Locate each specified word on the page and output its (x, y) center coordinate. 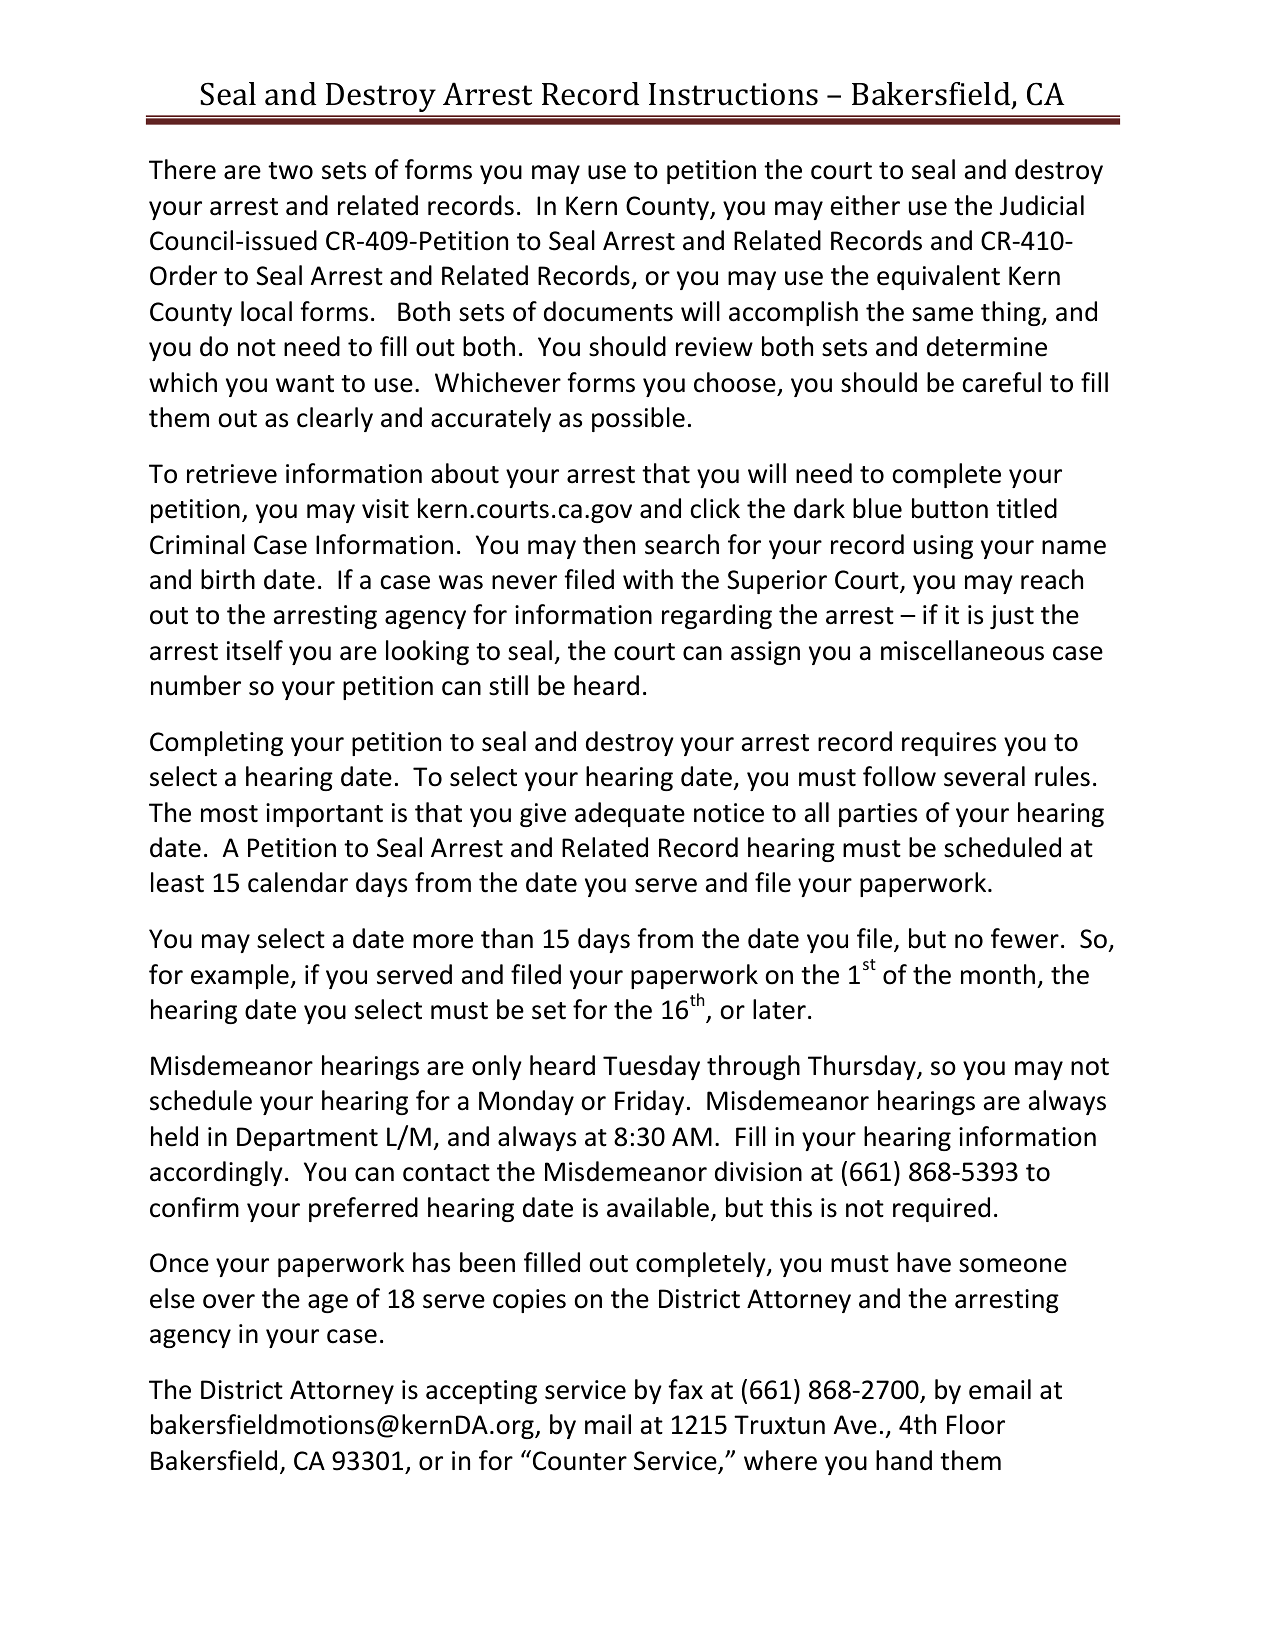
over (229, 1301)
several (984, 776)
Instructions (733, 94)
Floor (976, 1424)
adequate (630, 814)
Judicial (1042, 205)
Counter (580, 1461)
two (290, 171)
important (324, 815)
